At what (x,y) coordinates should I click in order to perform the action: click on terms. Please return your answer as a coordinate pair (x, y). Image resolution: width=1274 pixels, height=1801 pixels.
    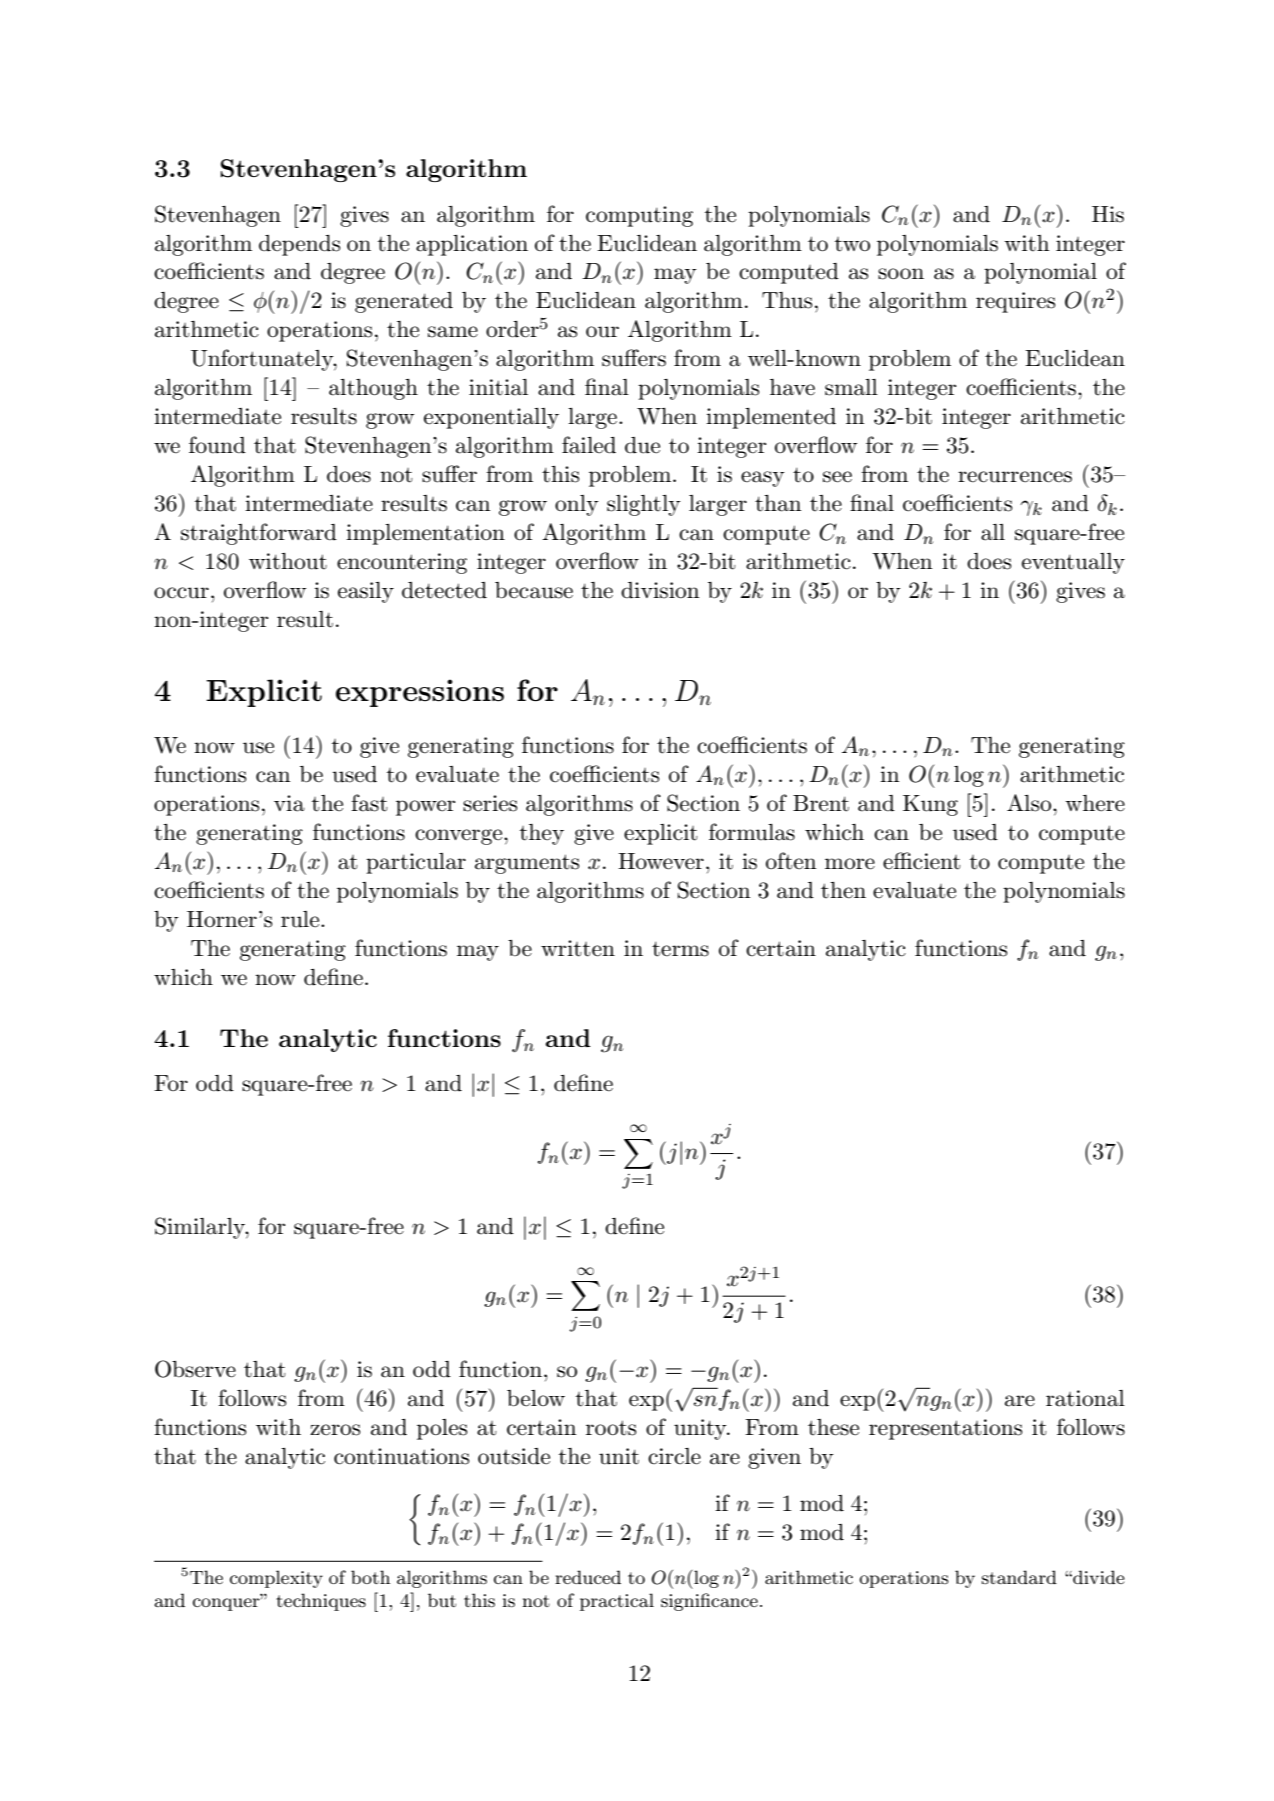
    Looking at the image, I should click on (680, 949).
